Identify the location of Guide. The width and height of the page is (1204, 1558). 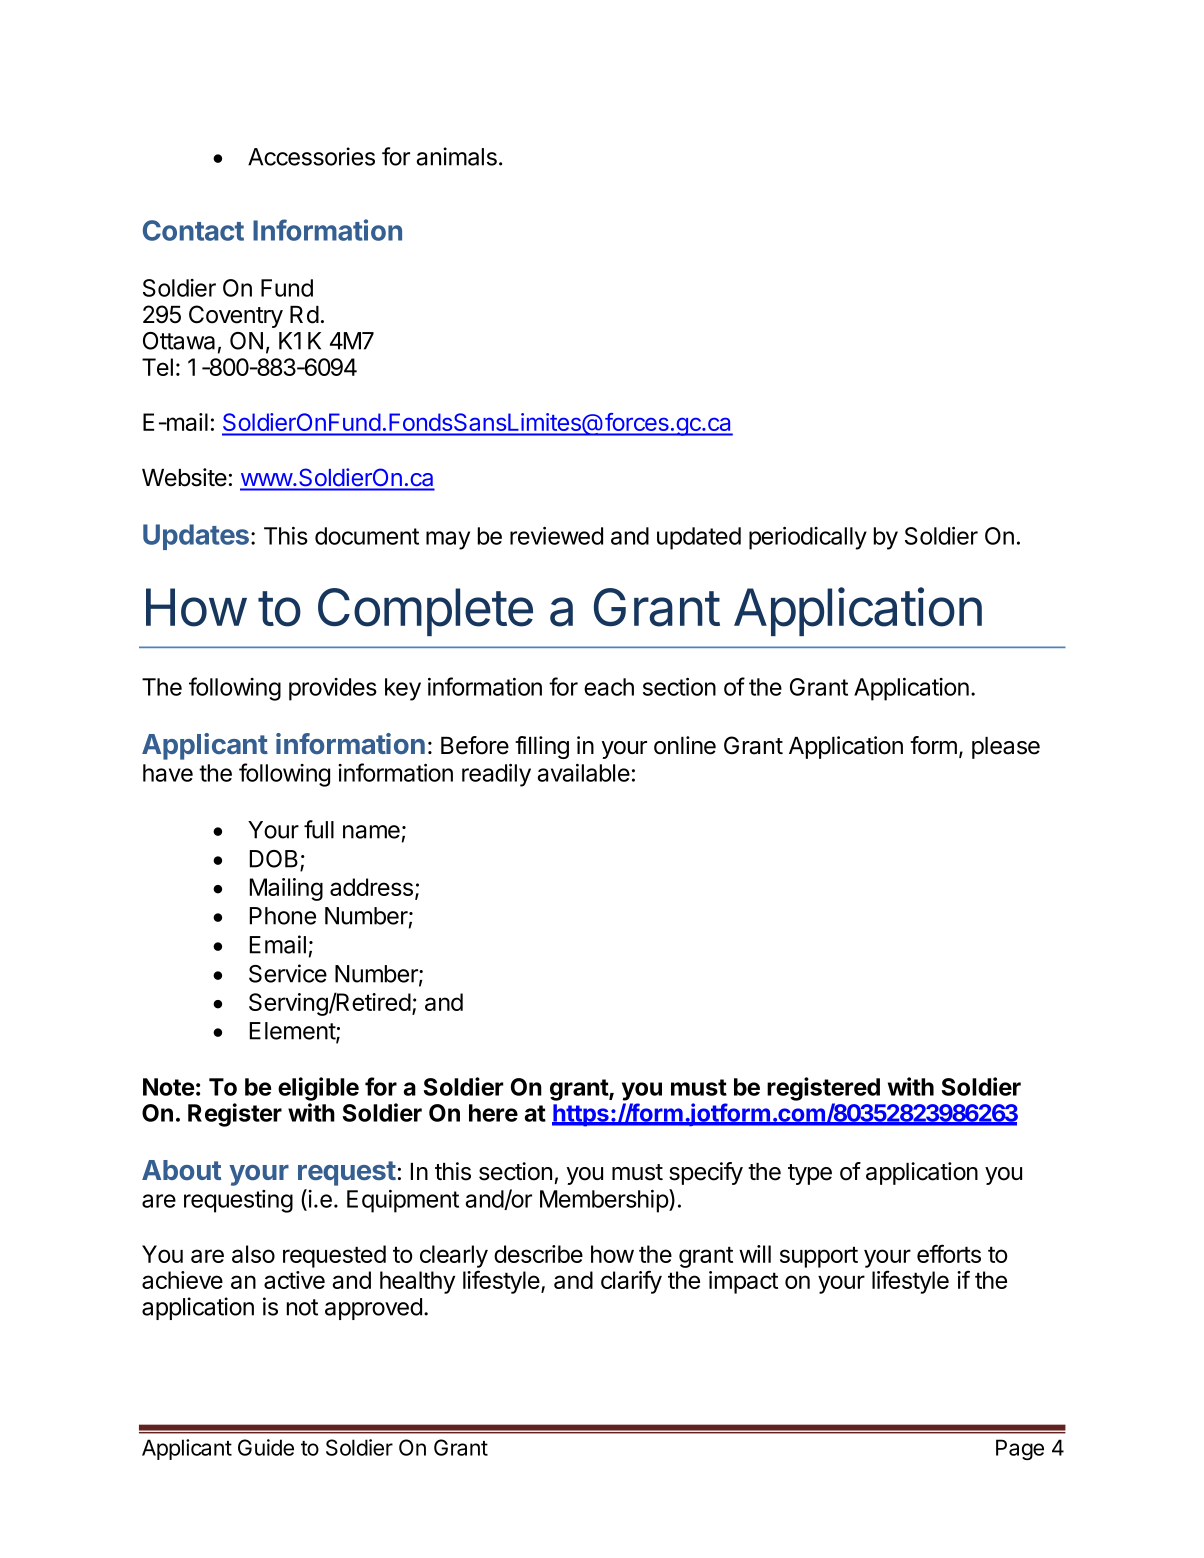
(266, 1447).
